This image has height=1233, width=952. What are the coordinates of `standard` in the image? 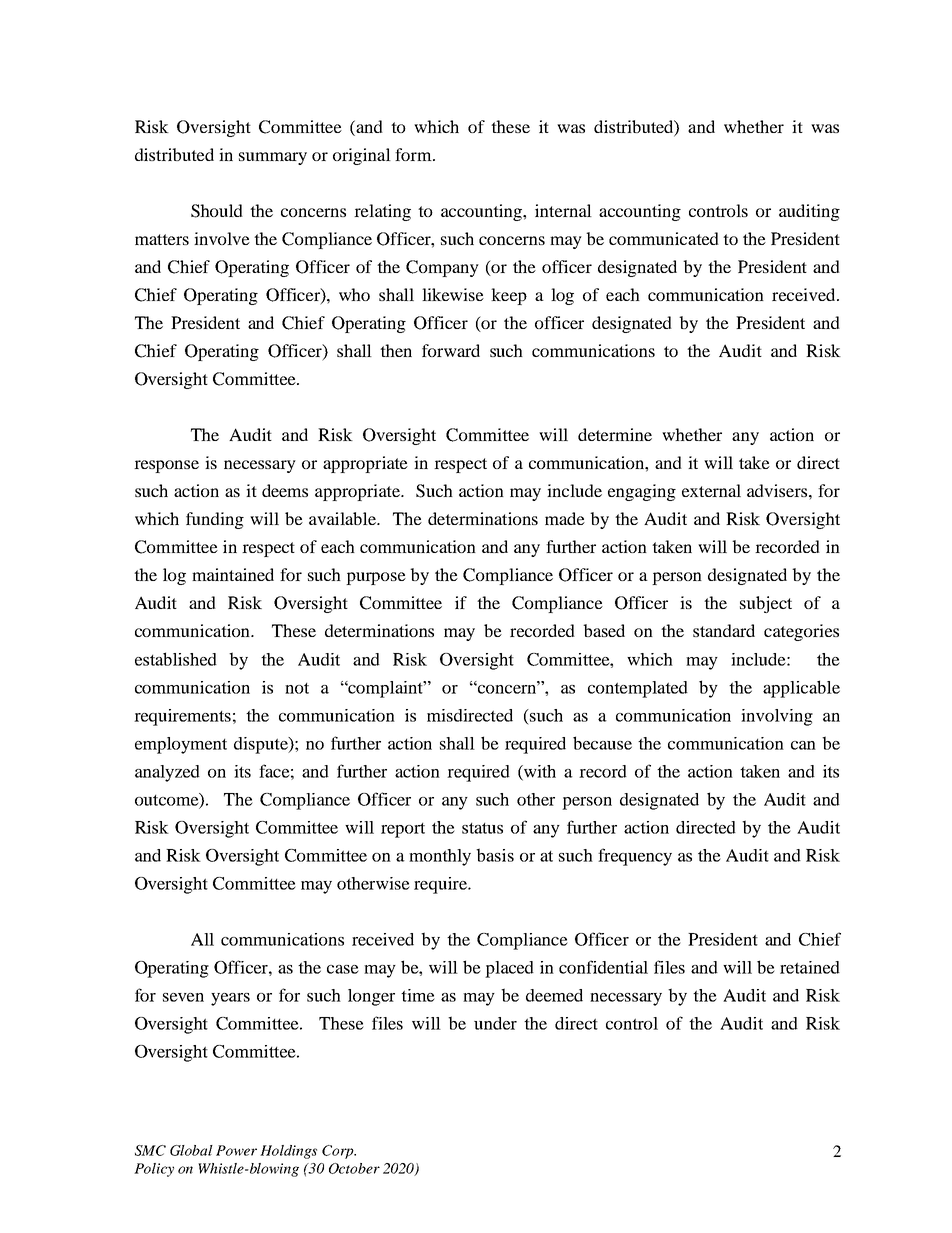 It's located at (724, 630).
